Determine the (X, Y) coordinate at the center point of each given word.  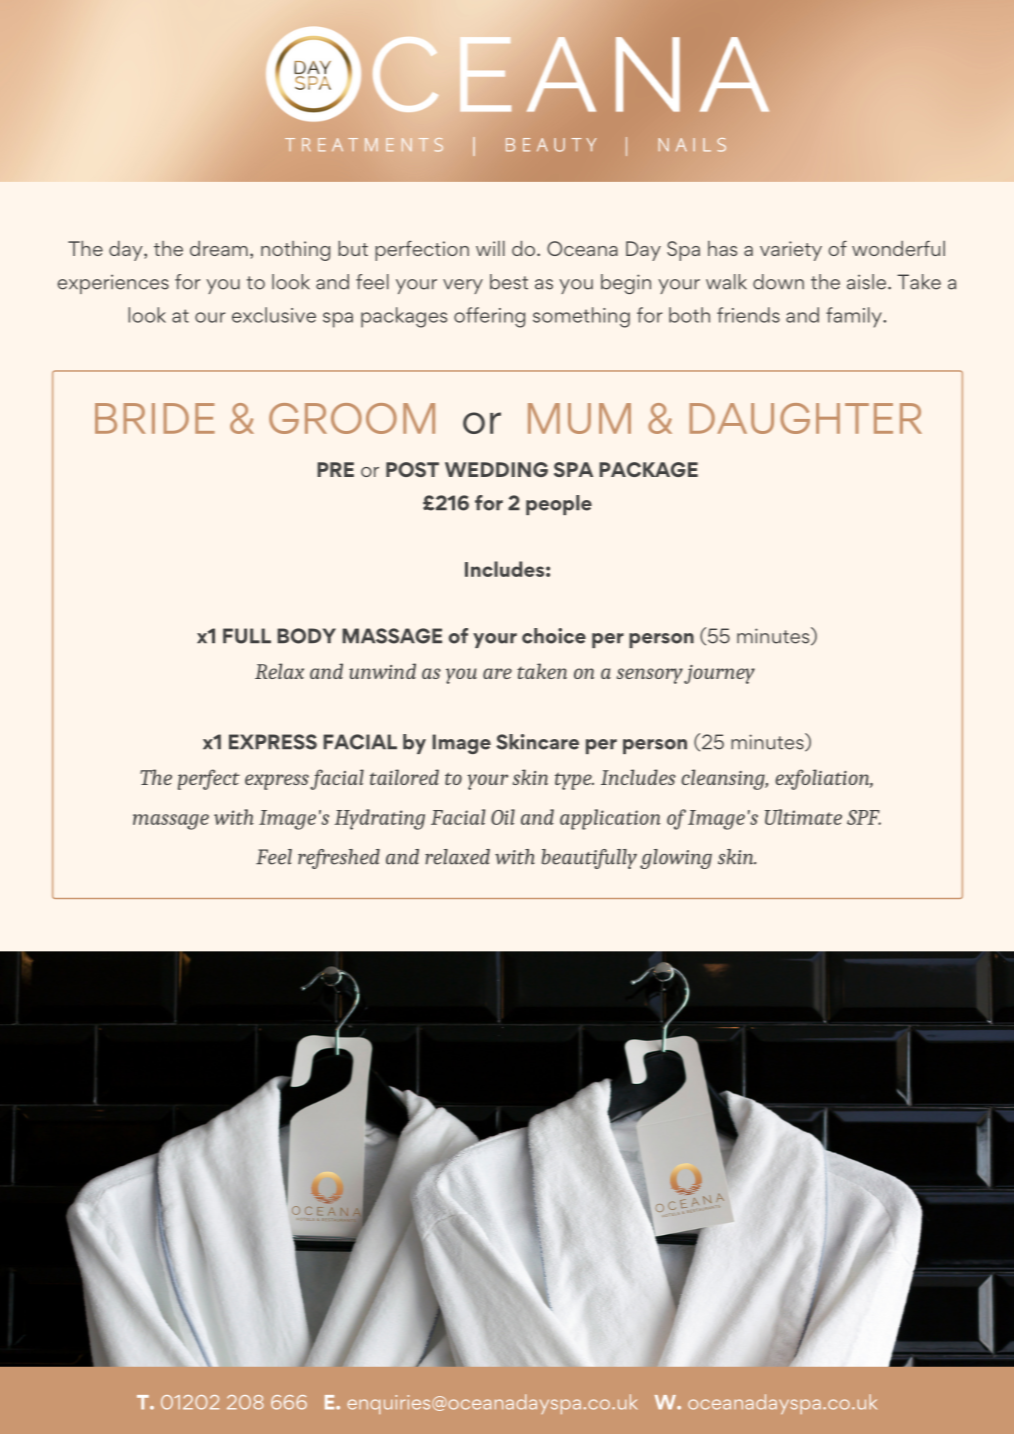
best (509, 282)
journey (719, 674)
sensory (650, 676)
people (559, 505)
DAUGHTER (806, 418)
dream (219, 248)
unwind (382, 671)
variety (791, 251)
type (574, 781)
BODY (306, 636)
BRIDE (155, 418)
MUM (579, 418)
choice (554, 636)
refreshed (339, 859)
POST (412, 469)
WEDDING (496, 469)
